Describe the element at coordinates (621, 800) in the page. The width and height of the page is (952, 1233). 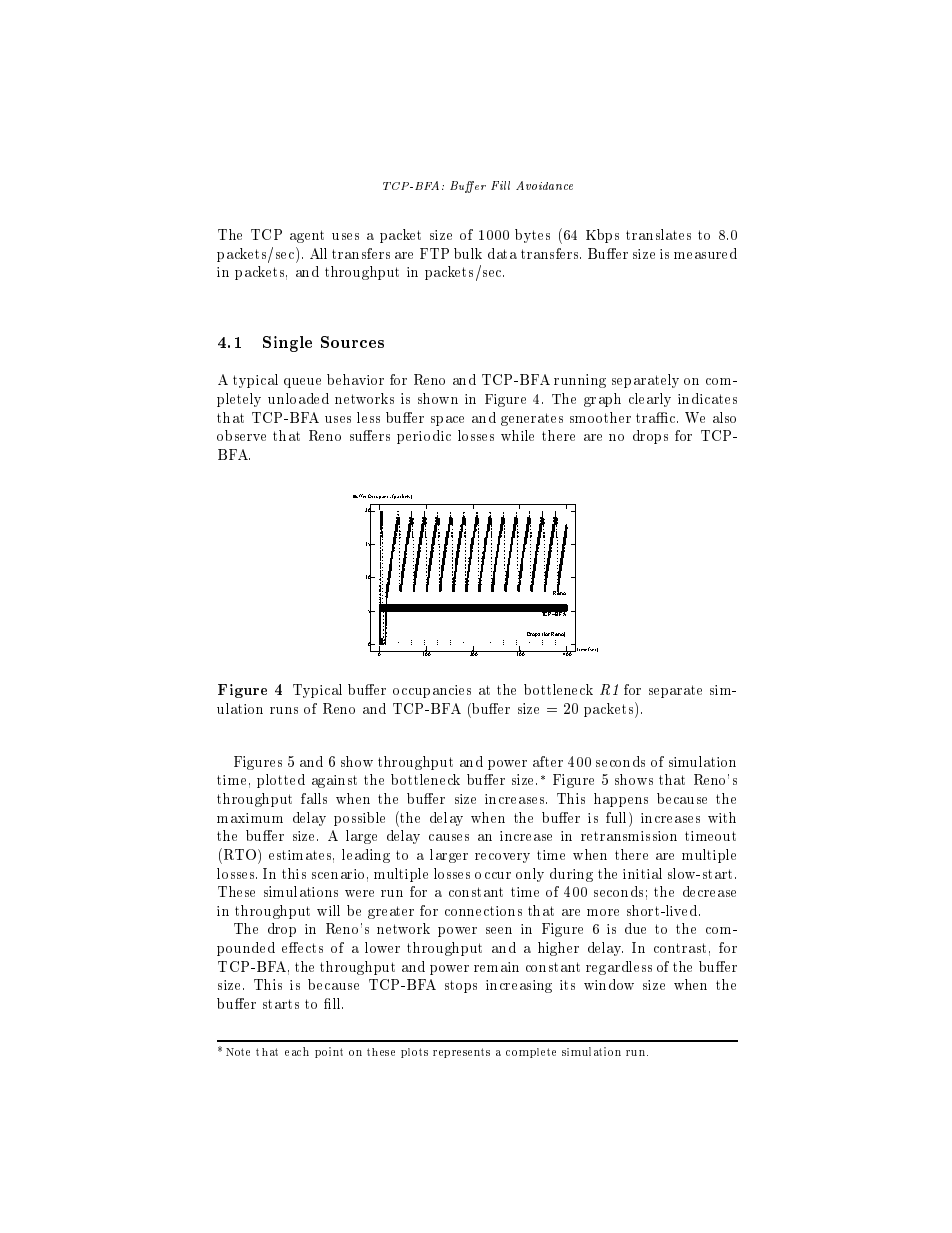
I see `happens` at that location.
